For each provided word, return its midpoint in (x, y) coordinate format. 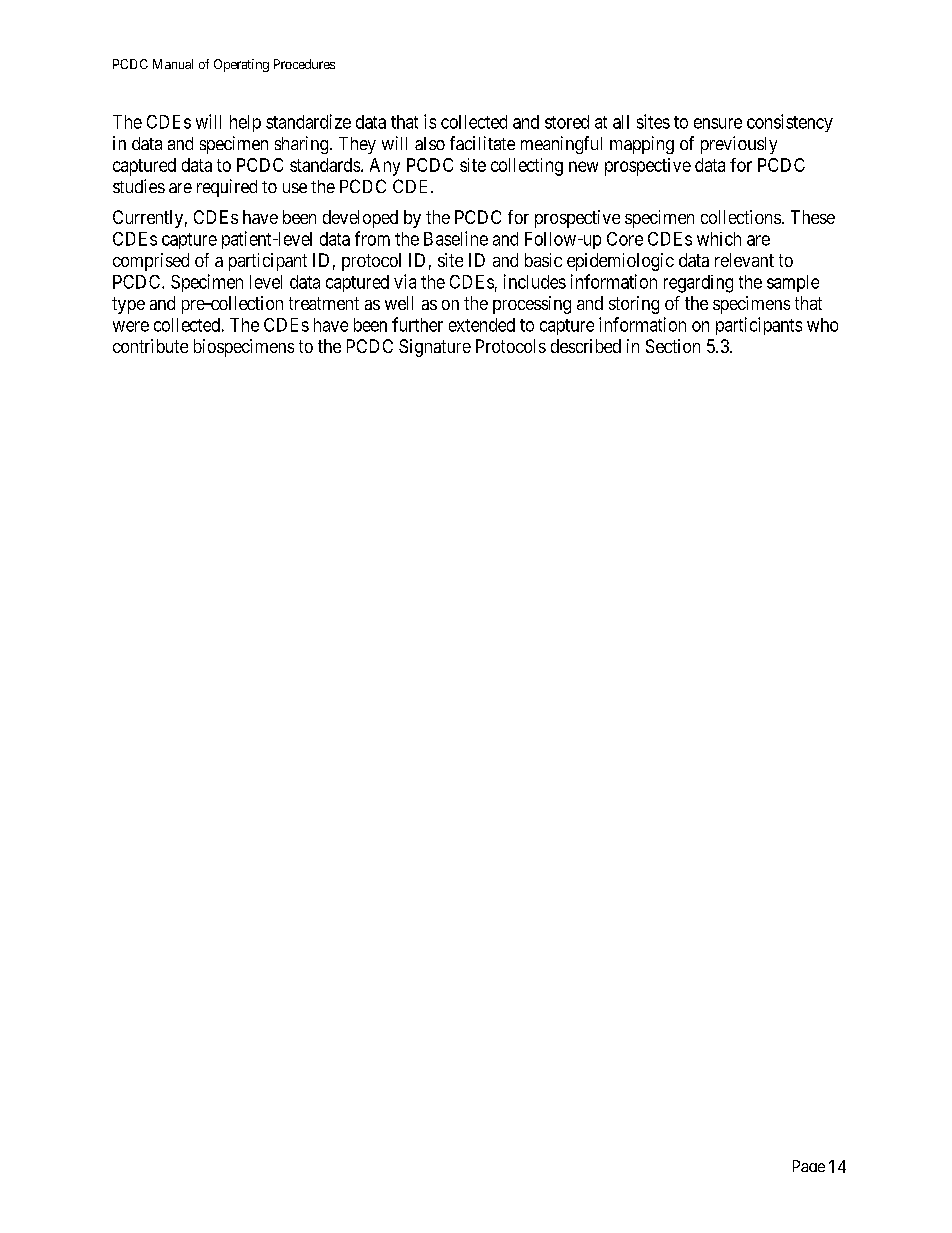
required (227, 188)
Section (673, 346)
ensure (718, 123)
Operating (241, 65)
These (813, 217)
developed (360, 219)
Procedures (304, 64)
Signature (435, 348)
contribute (150, 346)
